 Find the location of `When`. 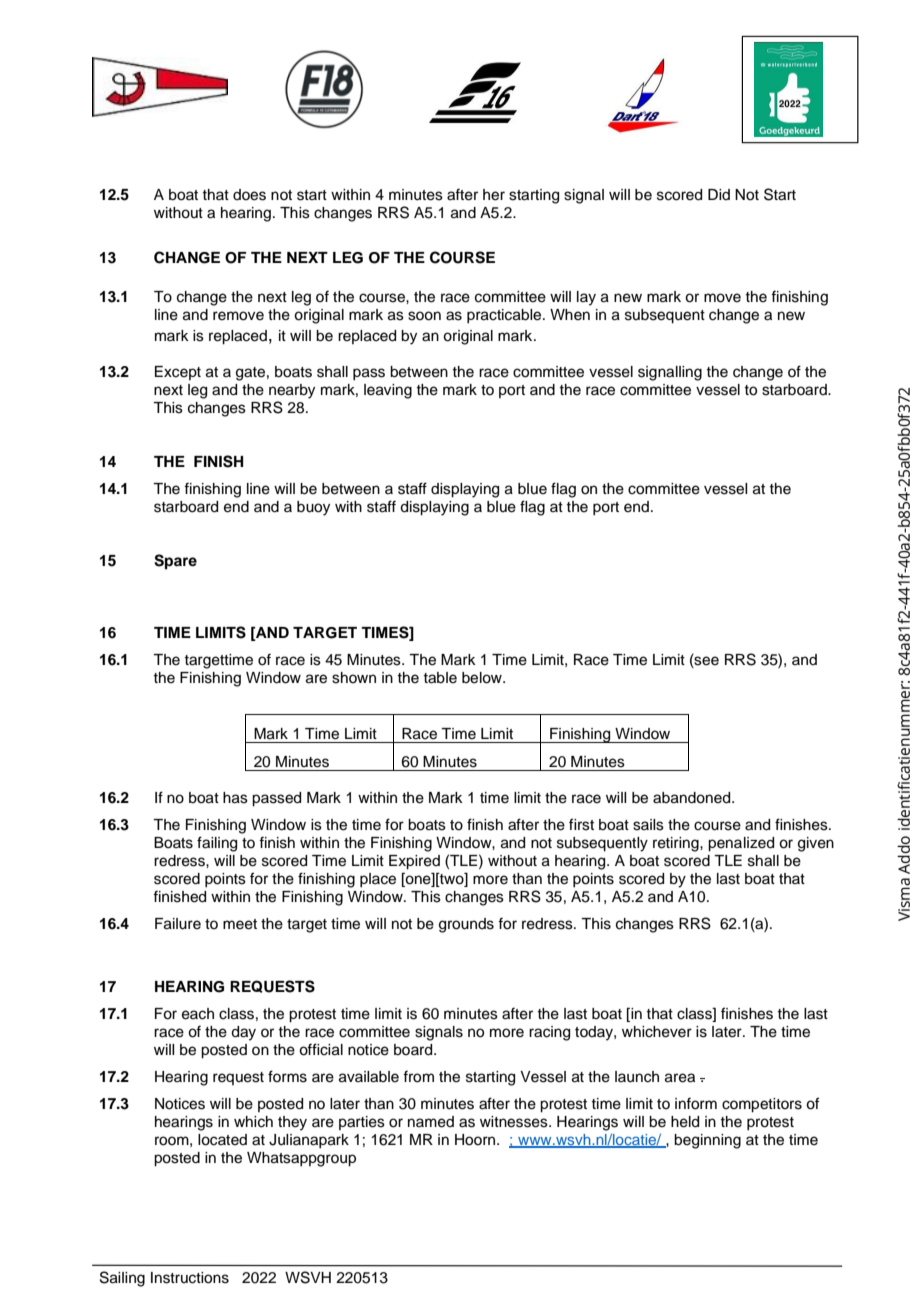

When is located at coordinates (570, 315).
